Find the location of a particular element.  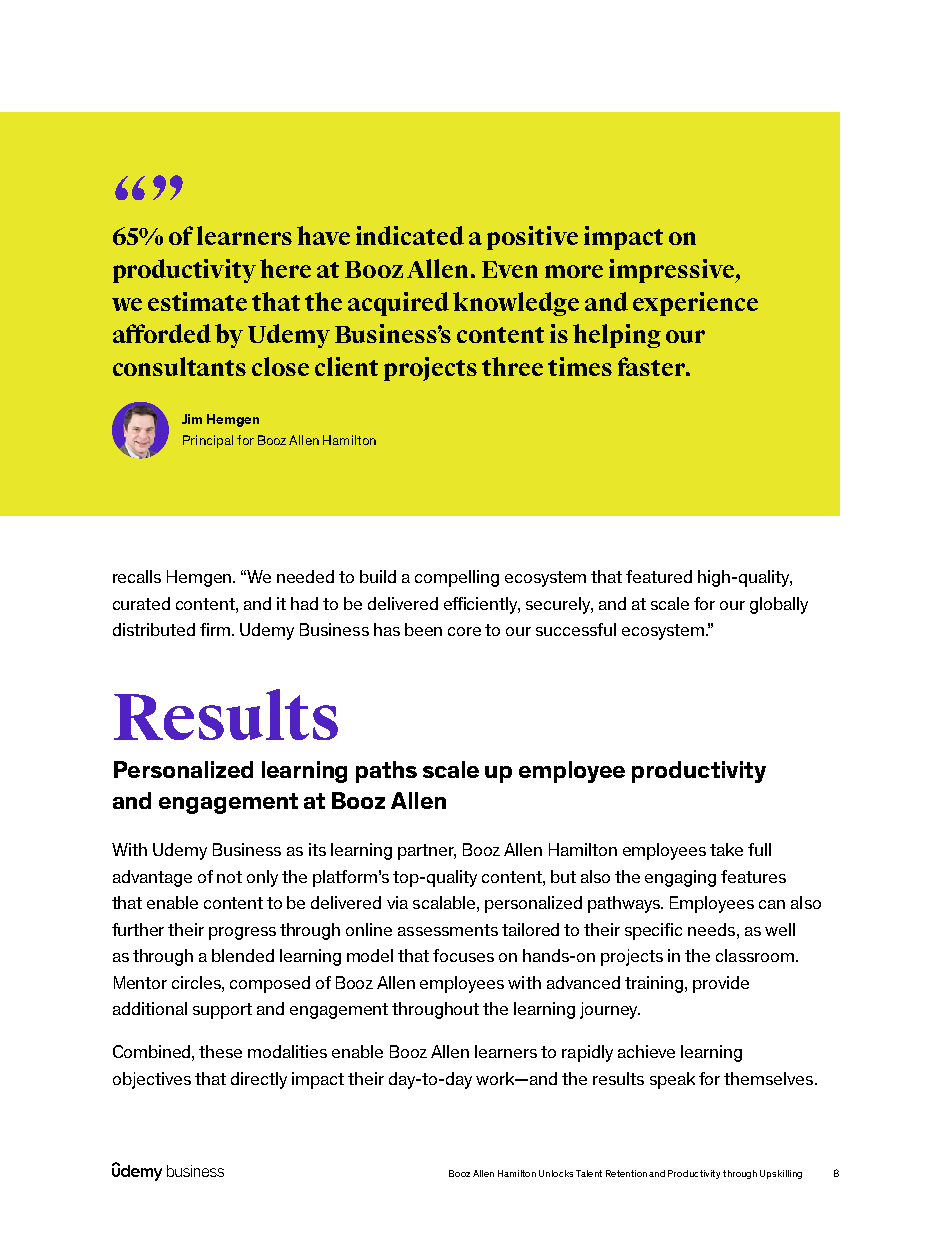

firm is located at coordinates (216, 629).
